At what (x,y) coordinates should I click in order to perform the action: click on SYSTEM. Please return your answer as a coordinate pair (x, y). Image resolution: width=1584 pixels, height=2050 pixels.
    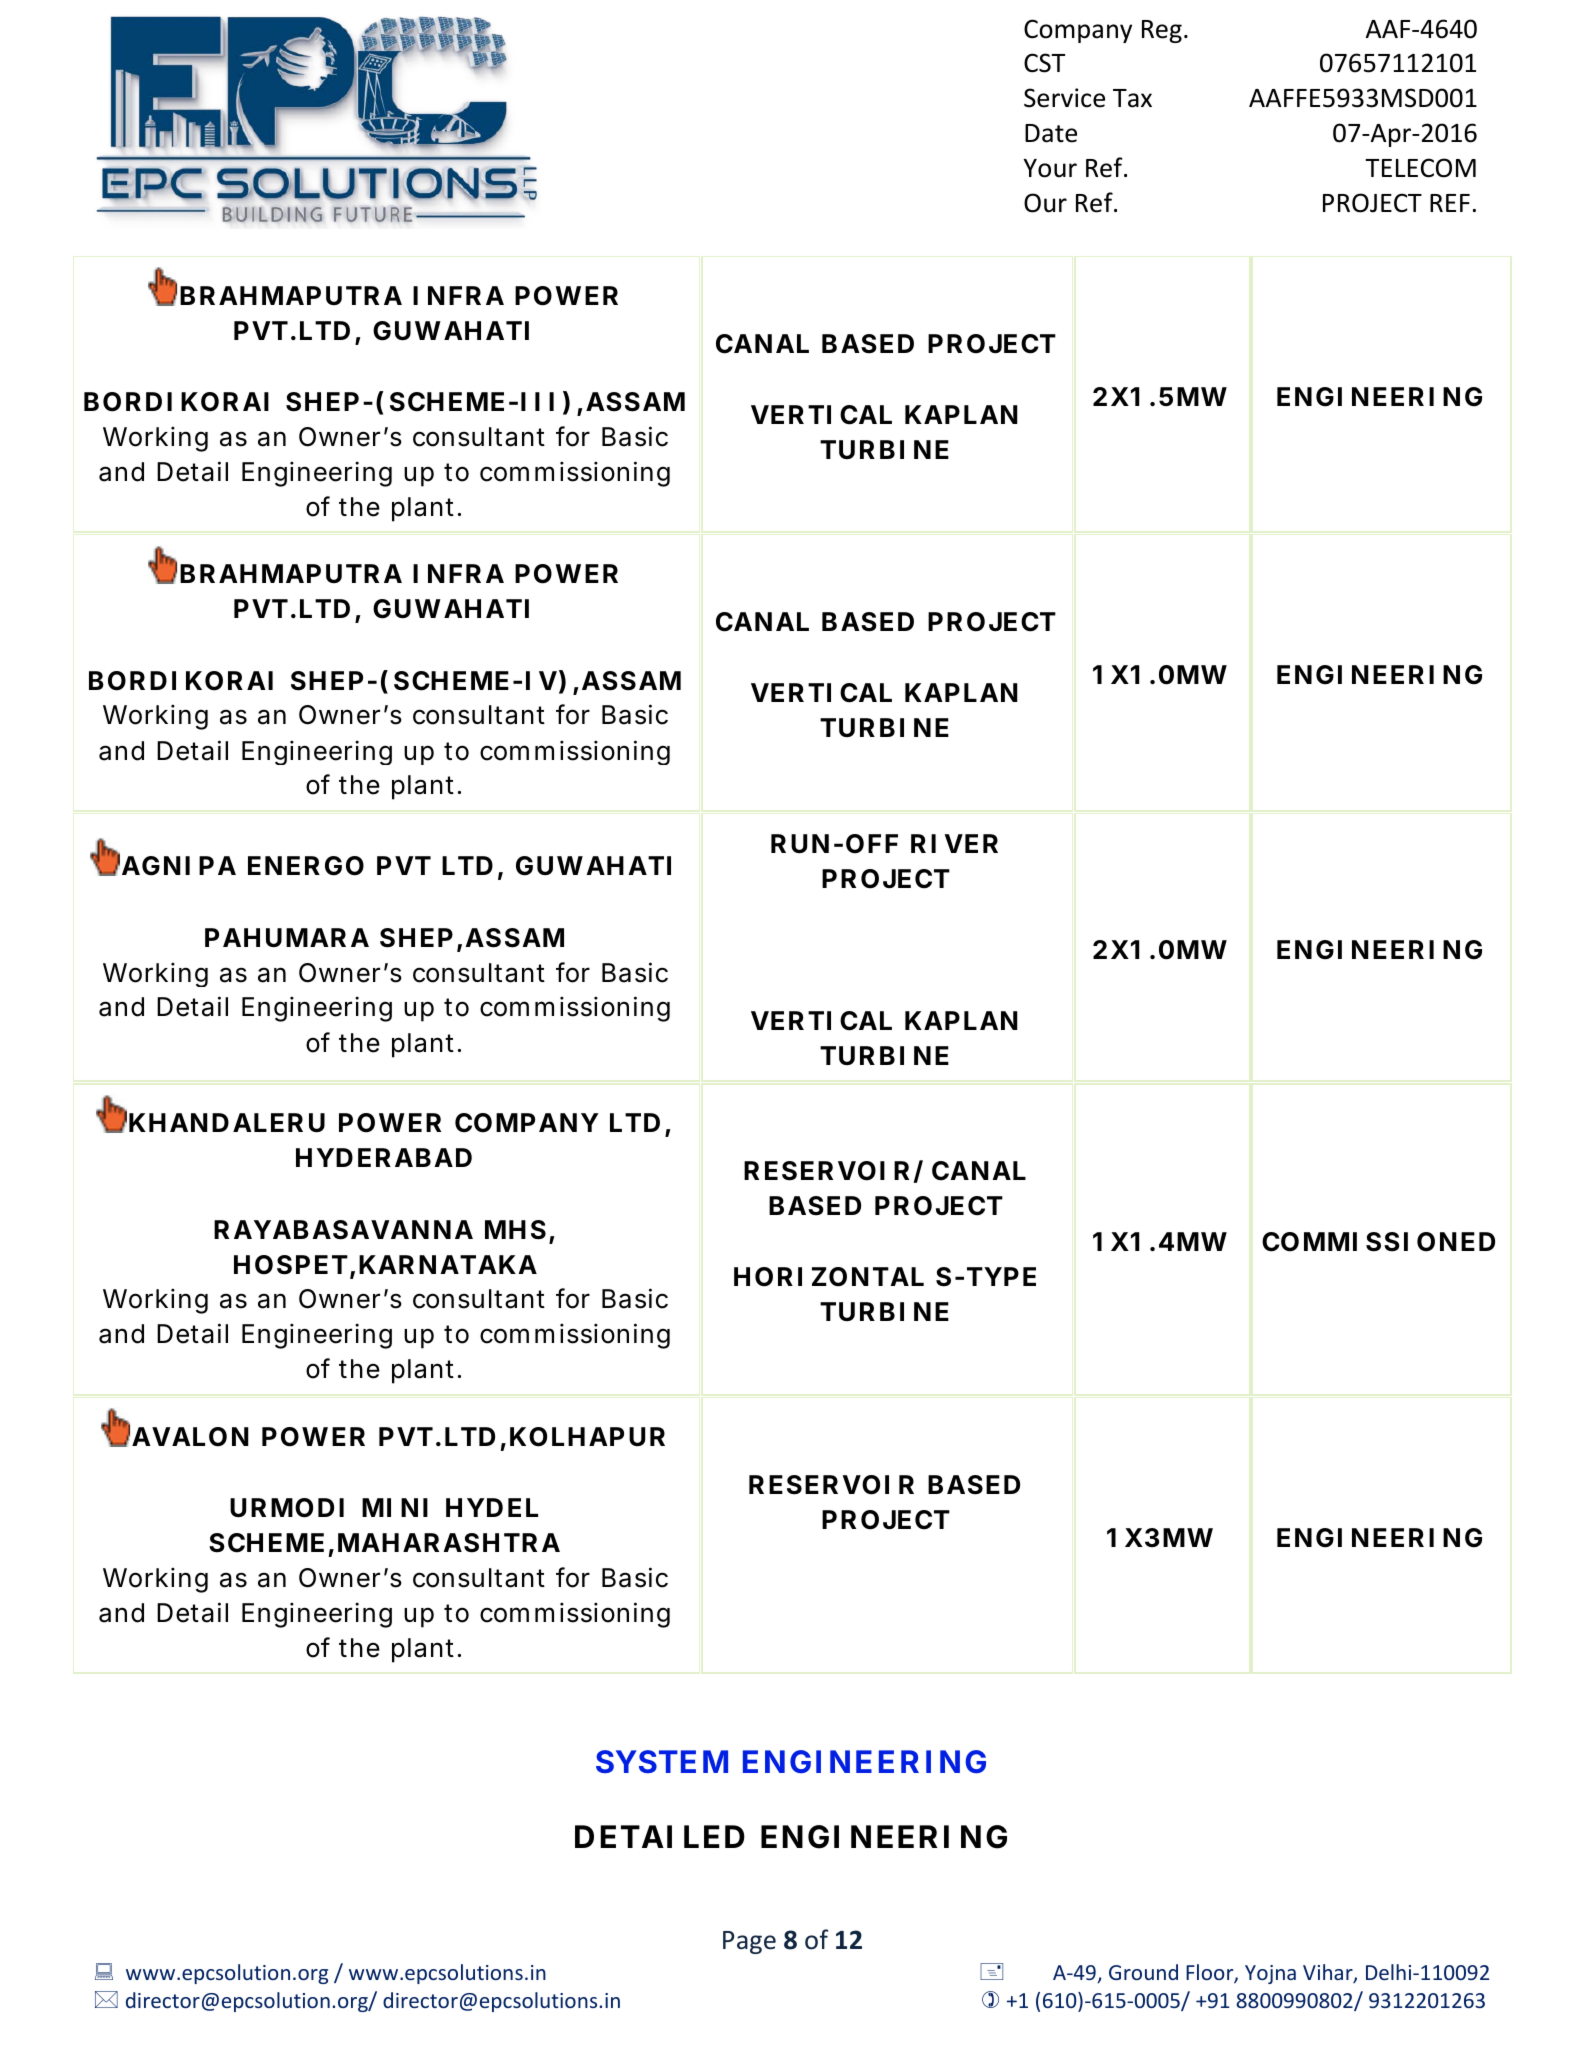
    Looking at the image, I should click on (662, 1762).
